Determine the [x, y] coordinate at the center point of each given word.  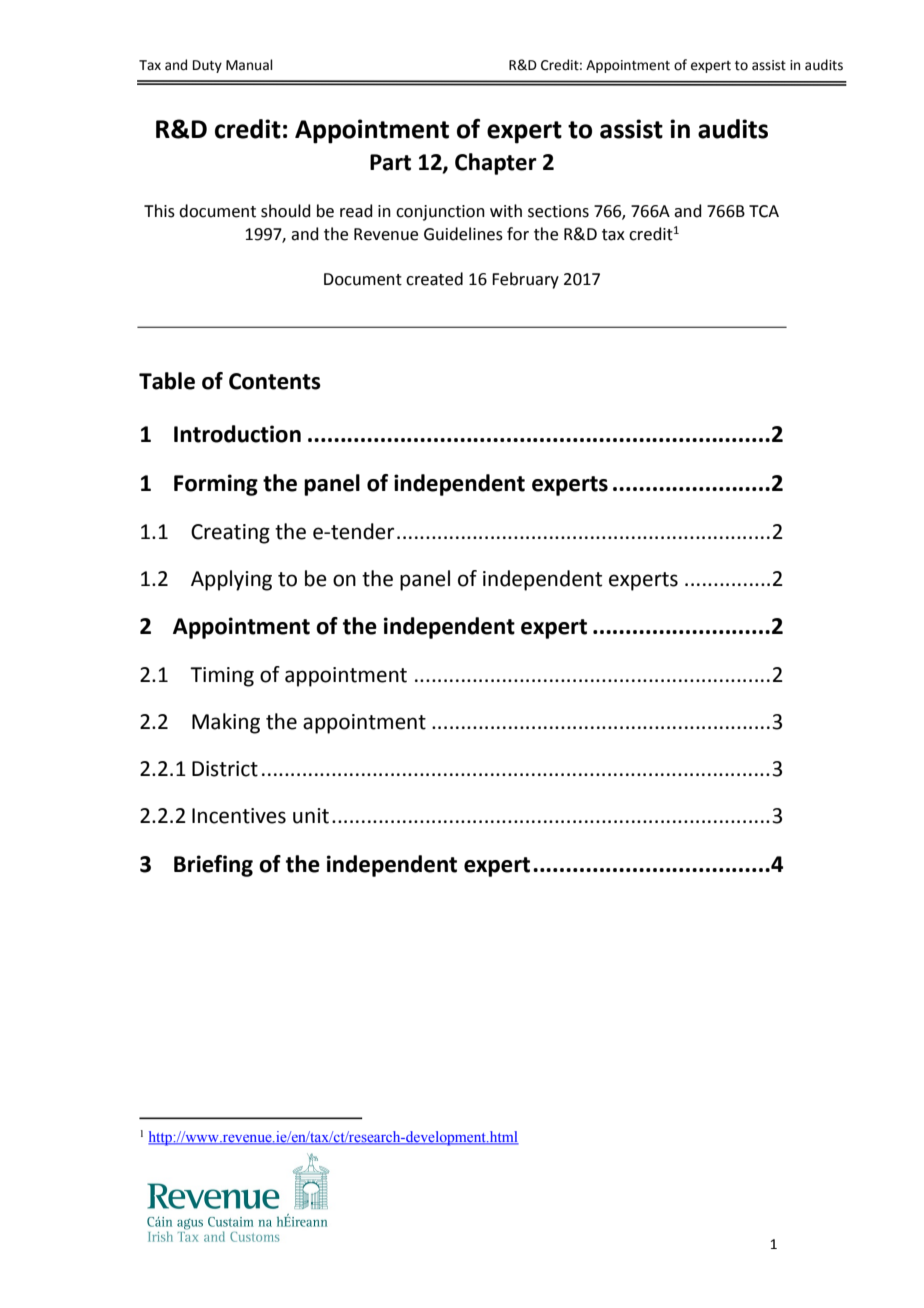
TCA [764, 211]
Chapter [496, 164]
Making [226, 723]
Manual [249, 65]
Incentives [239, 816]
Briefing [213, 866]
